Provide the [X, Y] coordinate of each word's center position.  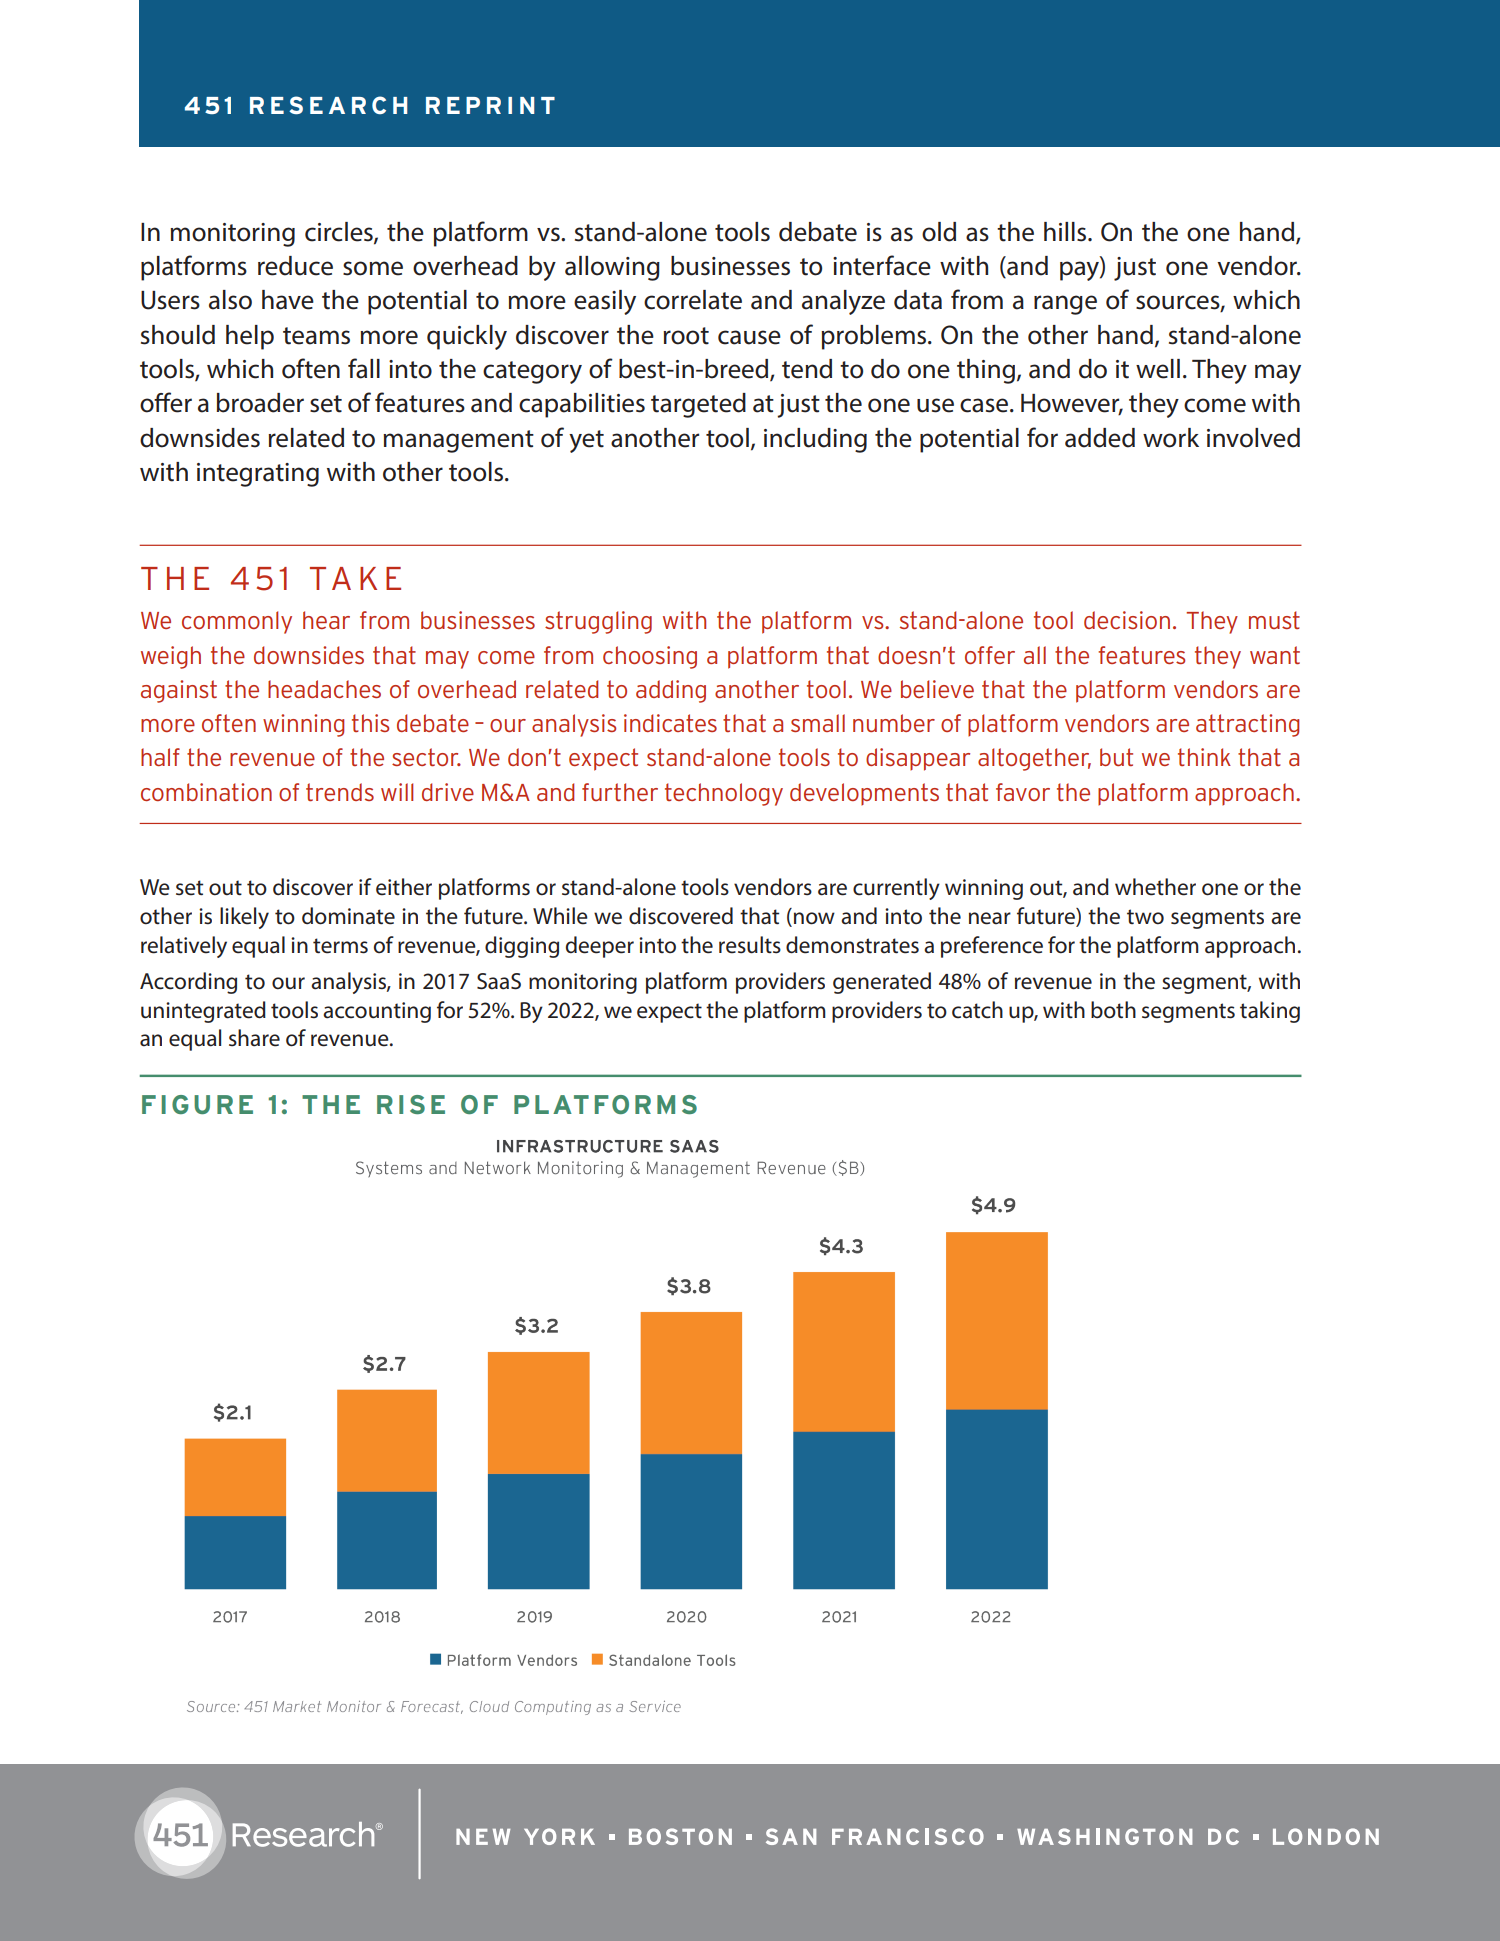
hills [1066, 232]
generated [882, 983]
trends [340, 792]
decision [1127, 620]
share [254, 1038]
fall [364, 368]
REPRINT [490, 105]
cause [749, 337]
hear [326, 620]
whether [1155, 887]
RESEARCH [328, 105]
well [1158, 369]
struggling [598, 622]
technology [724, 794]
